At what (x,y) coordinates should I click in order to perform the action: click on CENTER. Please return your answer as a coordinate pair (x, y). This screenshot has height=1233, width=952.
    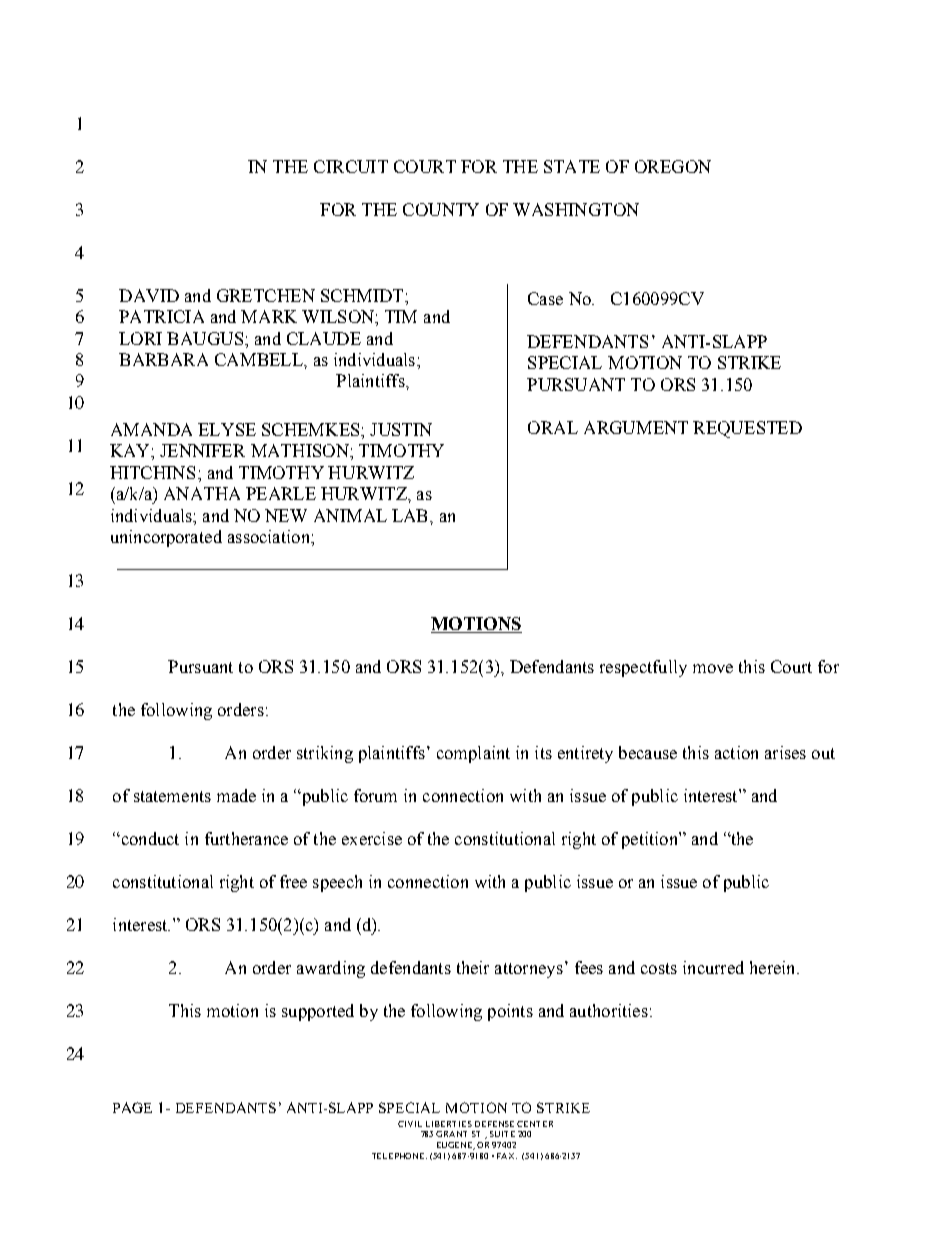
    Looking at the image, I should click on (535, 1124).
